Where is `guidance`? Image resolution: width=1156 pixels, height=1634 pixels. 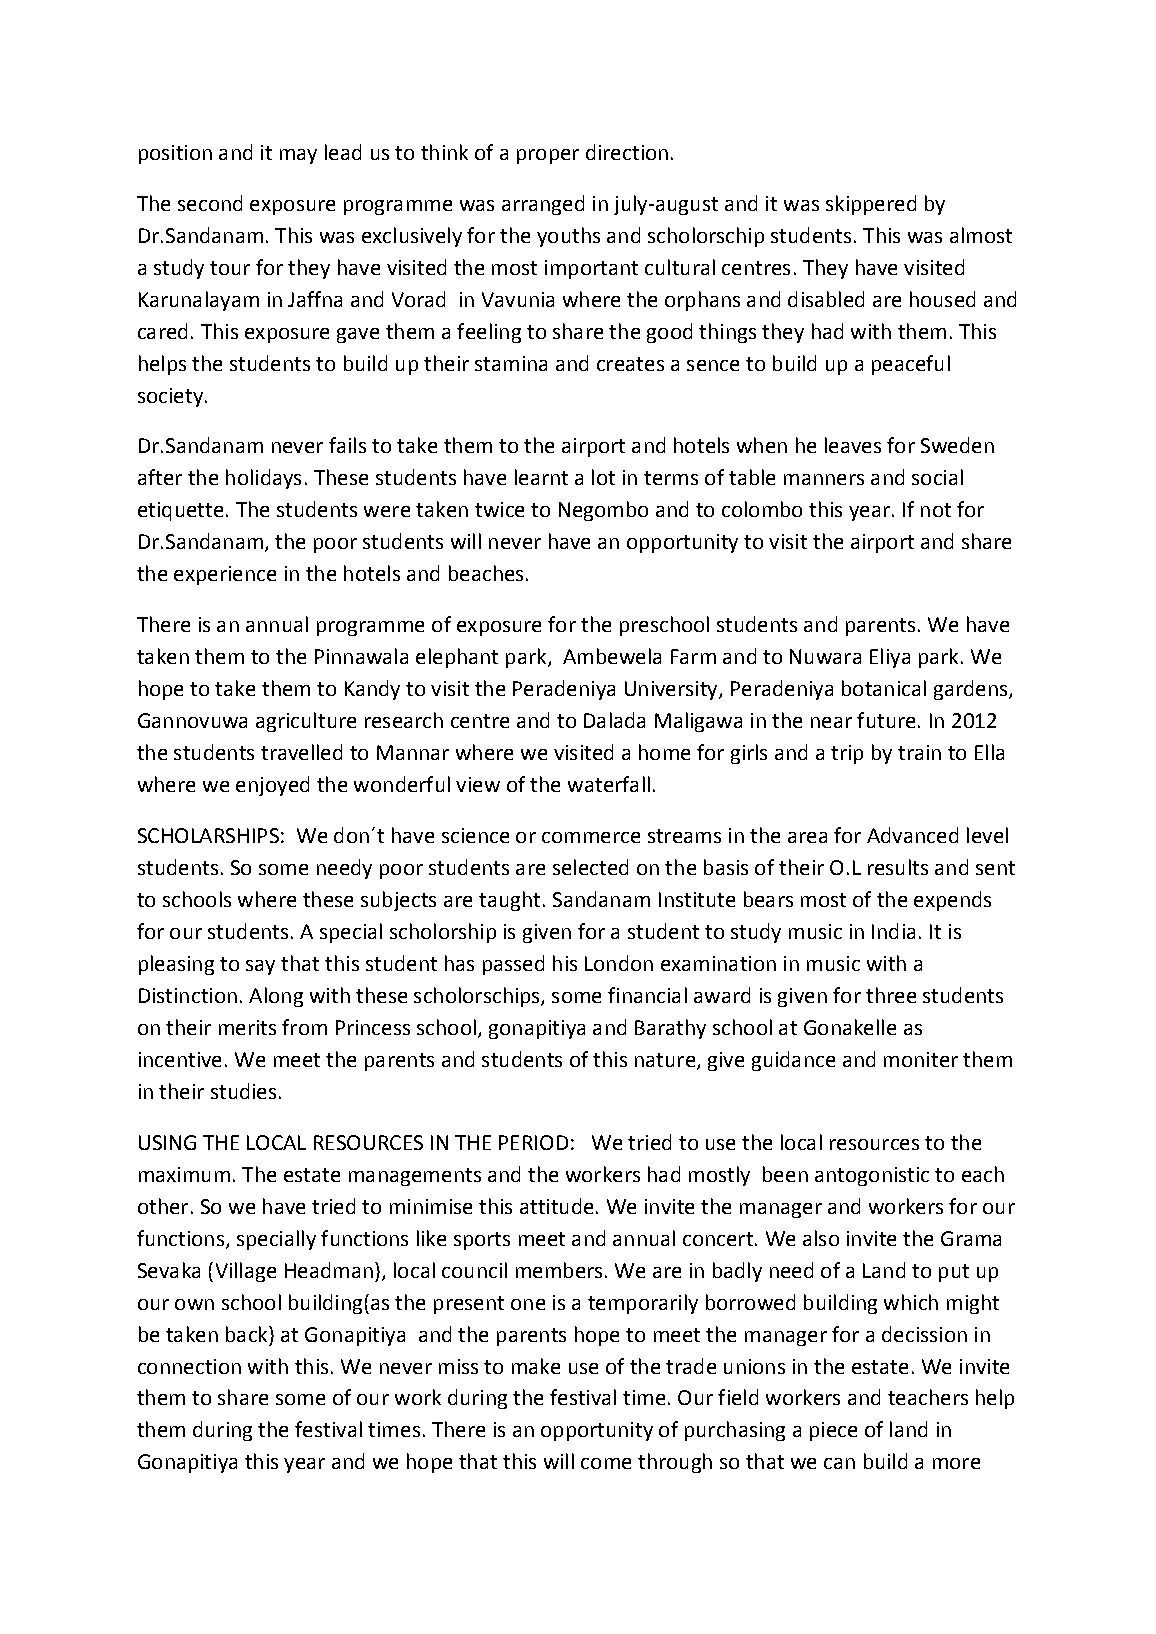 guidance is located at coordinates (793, 1061).
